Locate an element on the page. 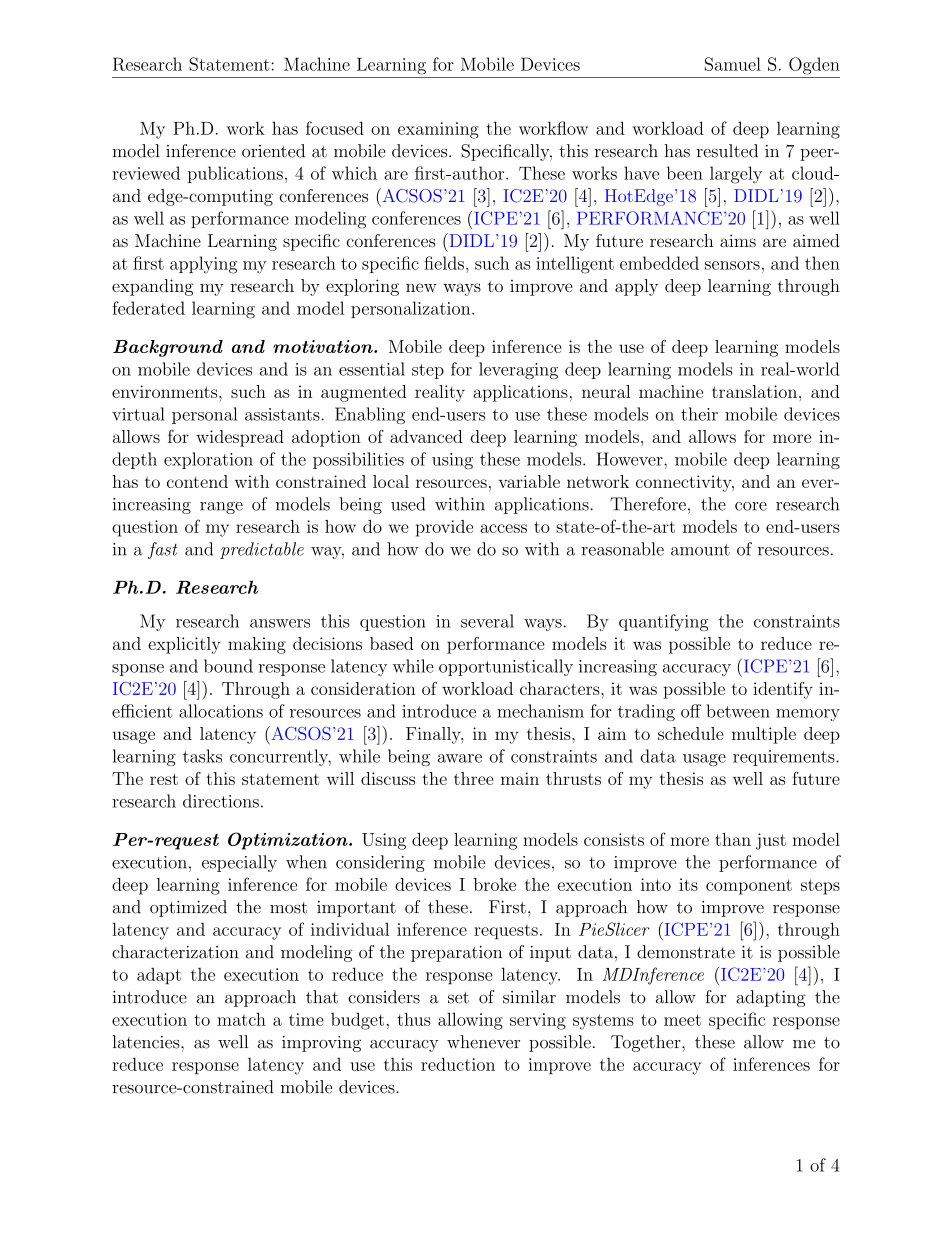  amount is located at coordinates (700, 550).
